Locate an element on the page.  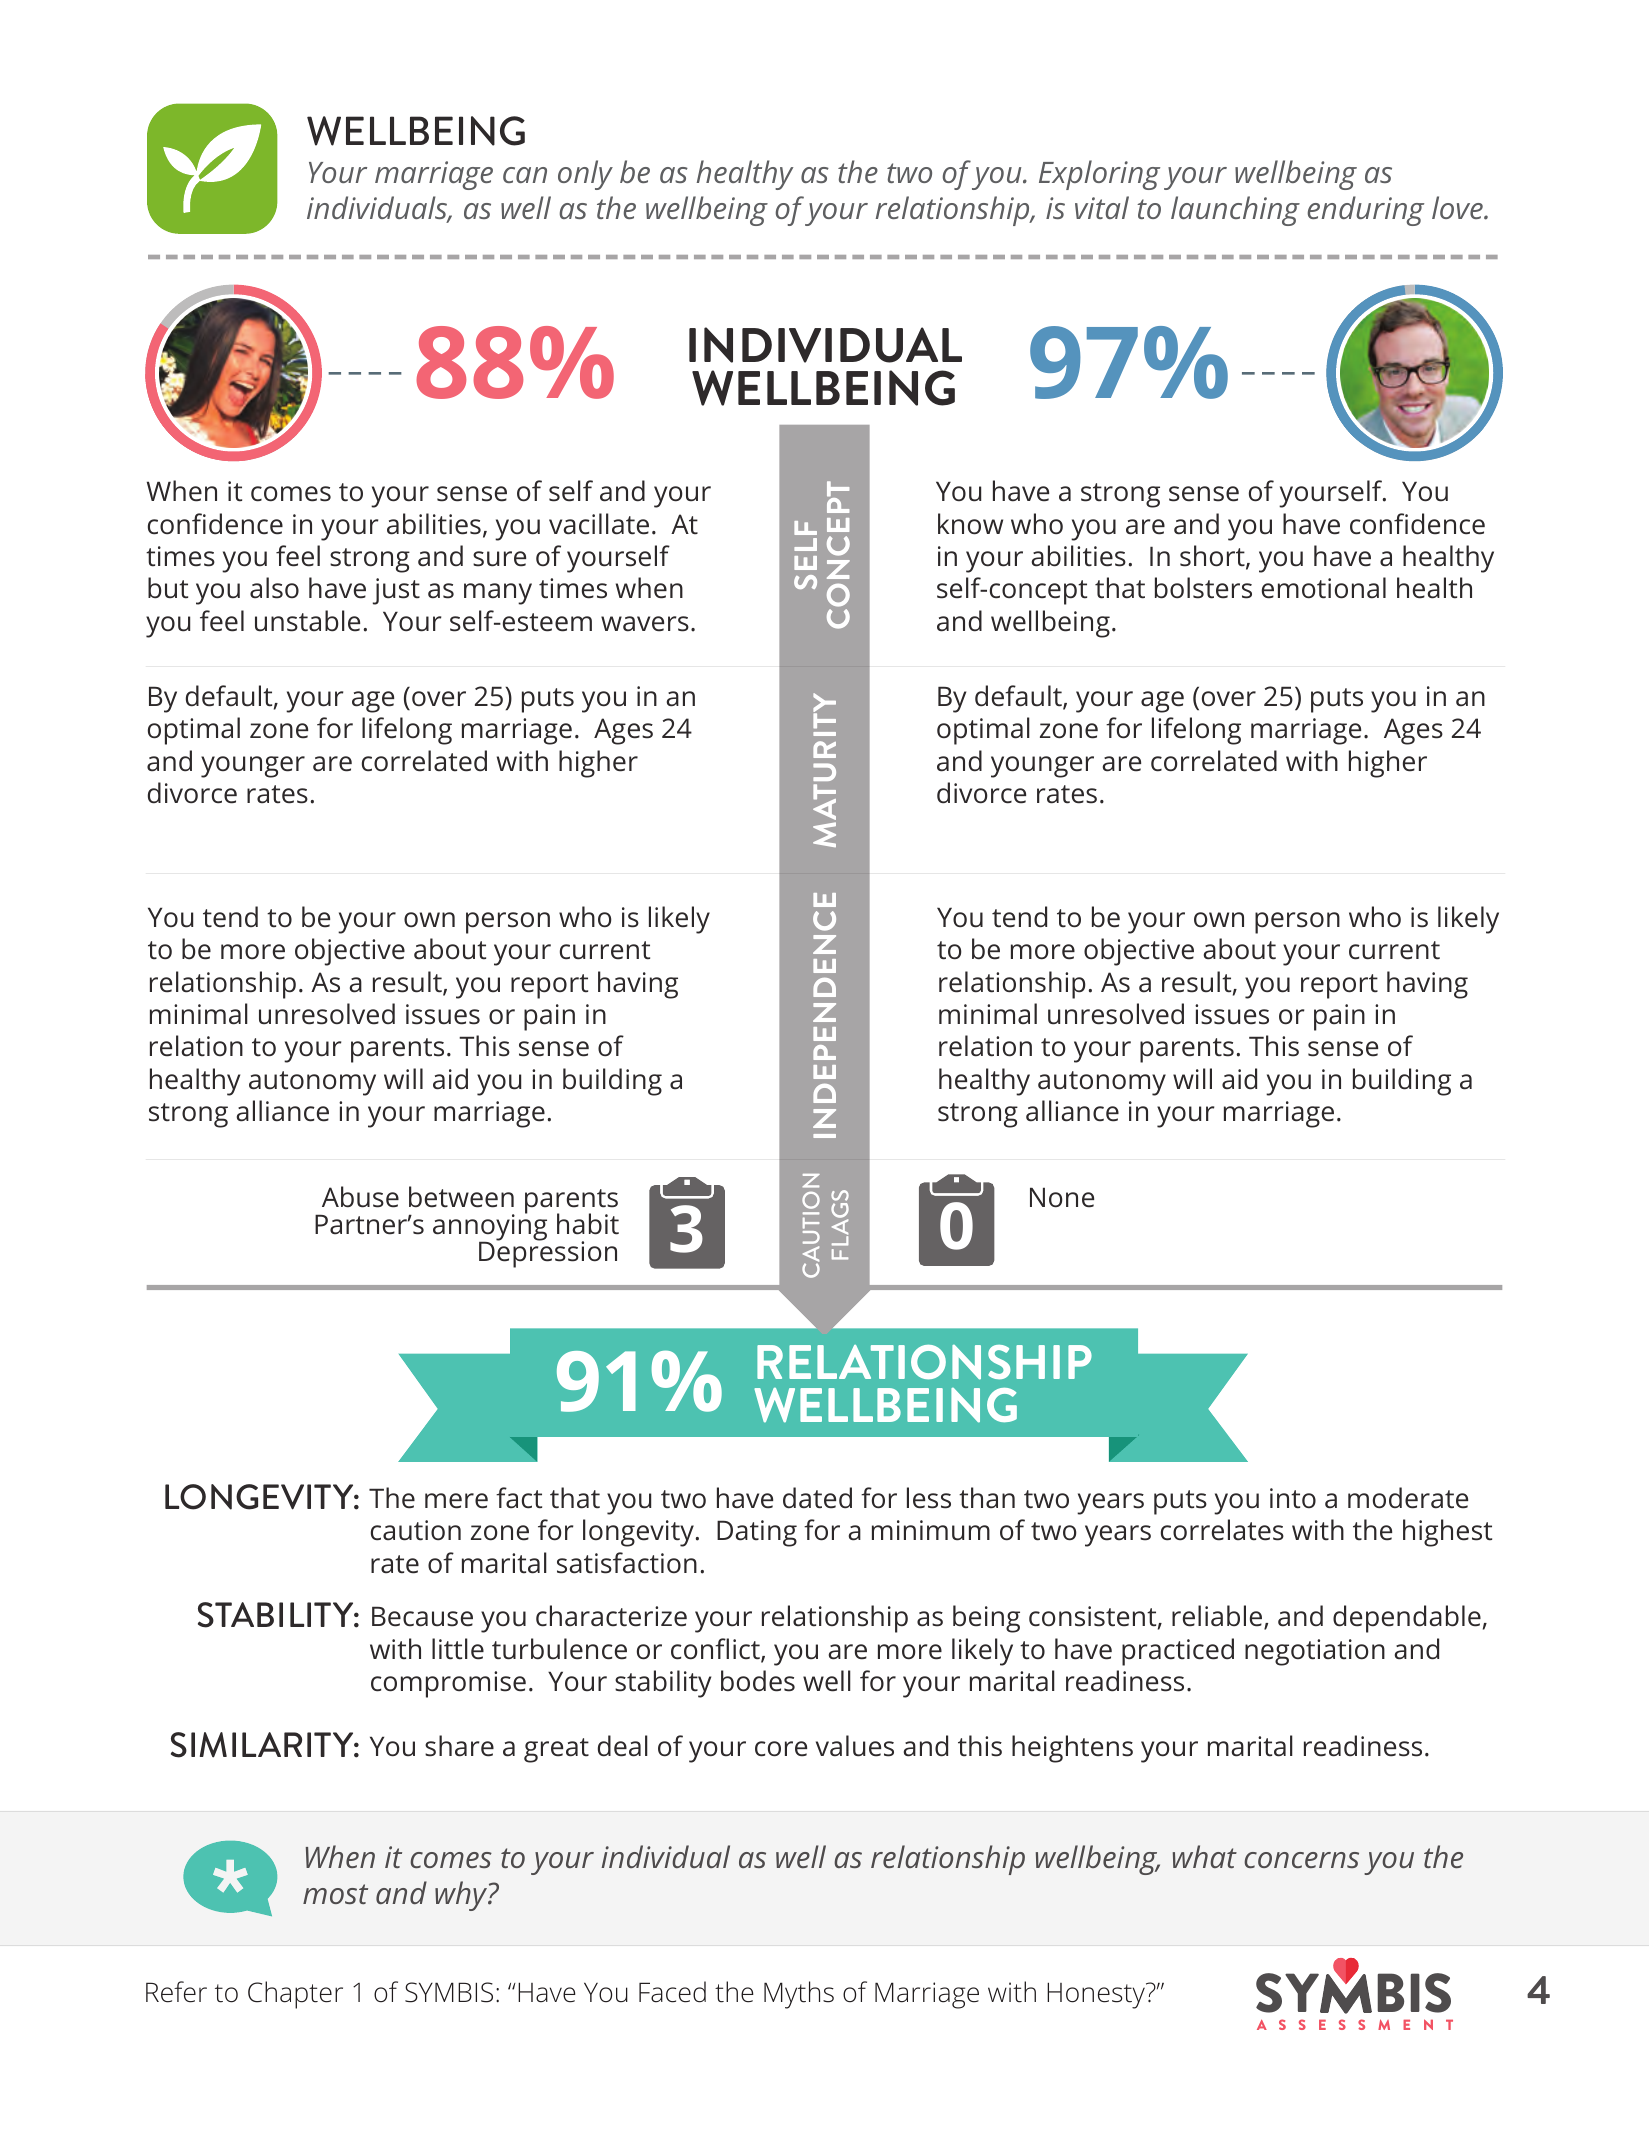
can is located at coordinates (525, 175).
